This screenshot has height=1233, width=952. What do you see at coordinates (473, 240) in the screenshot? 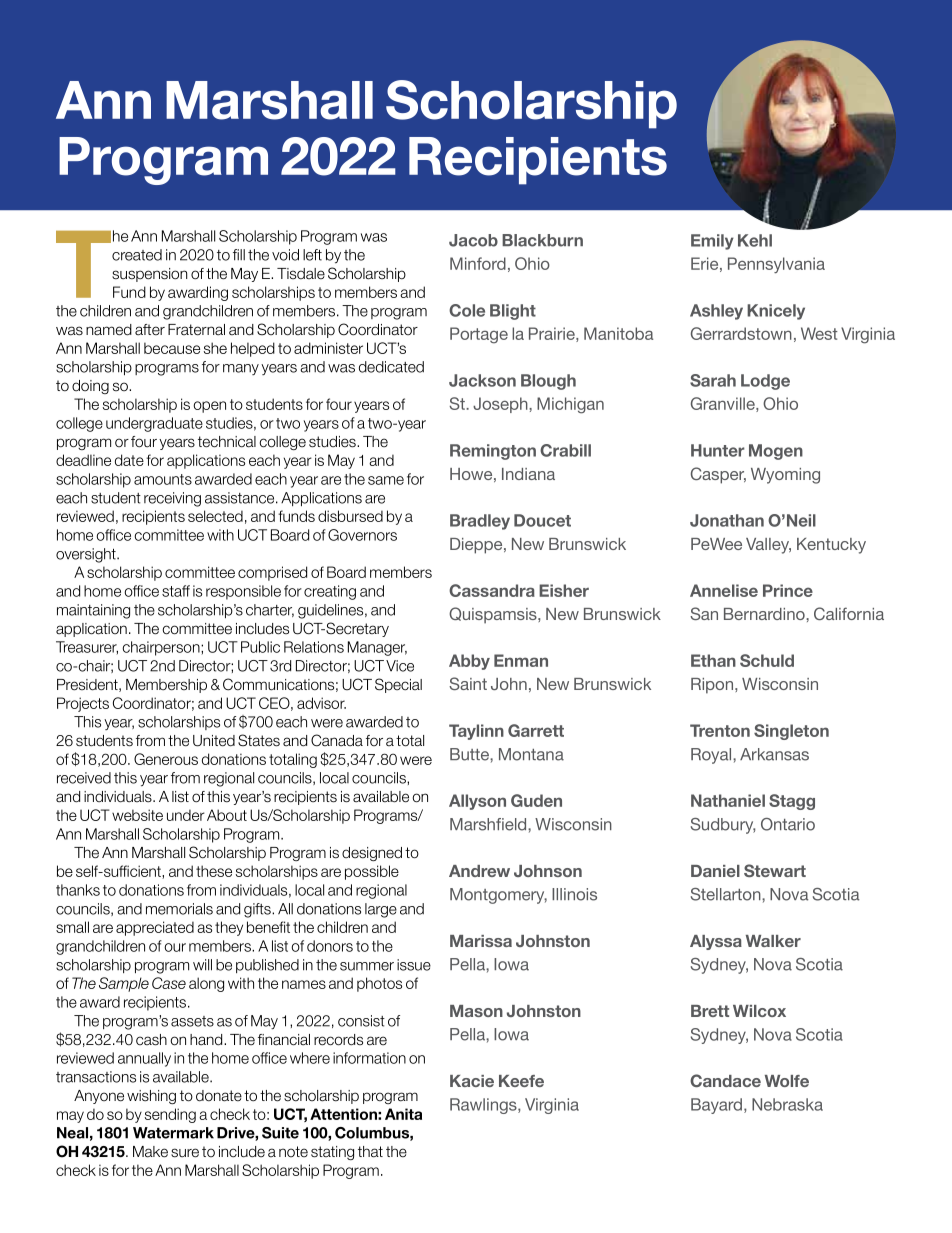
I see `Jacob` at bounding box center [473, 240].
